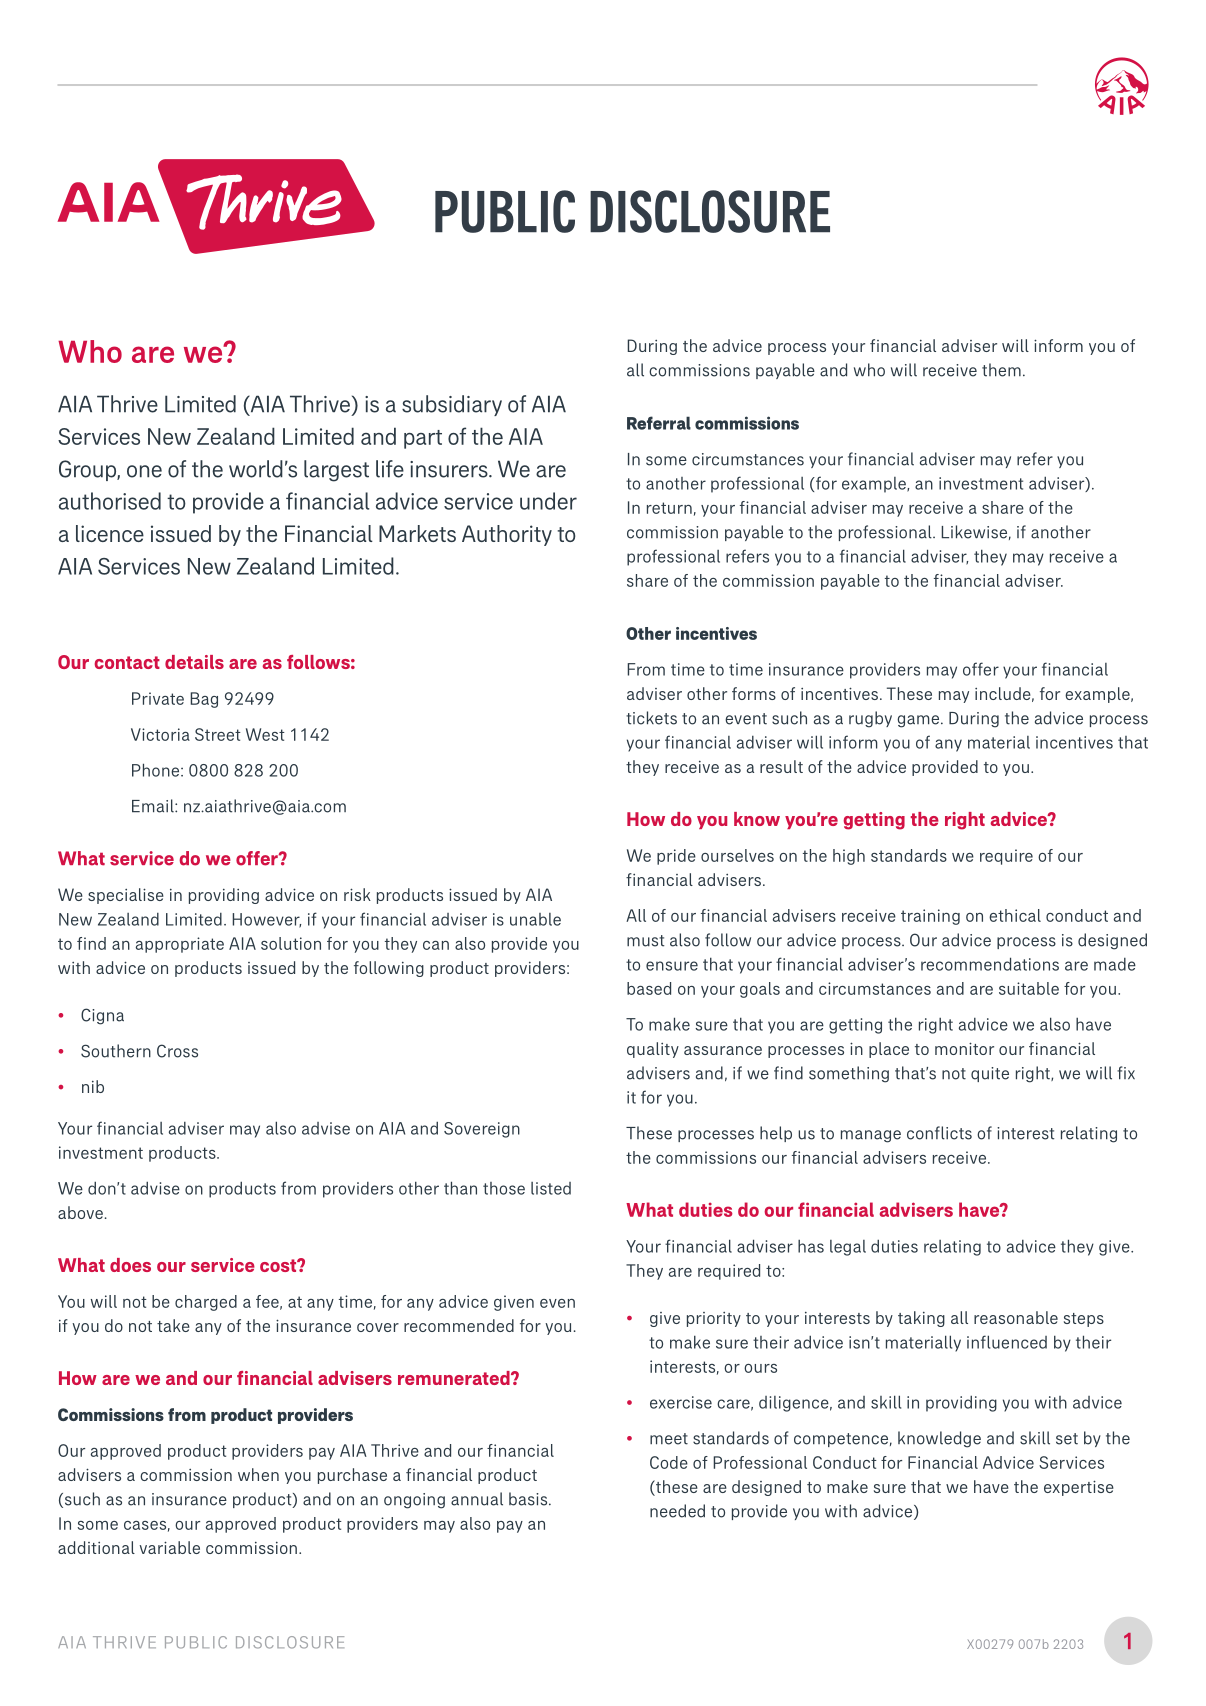  I want to click on tickets, so click(651, 718).
